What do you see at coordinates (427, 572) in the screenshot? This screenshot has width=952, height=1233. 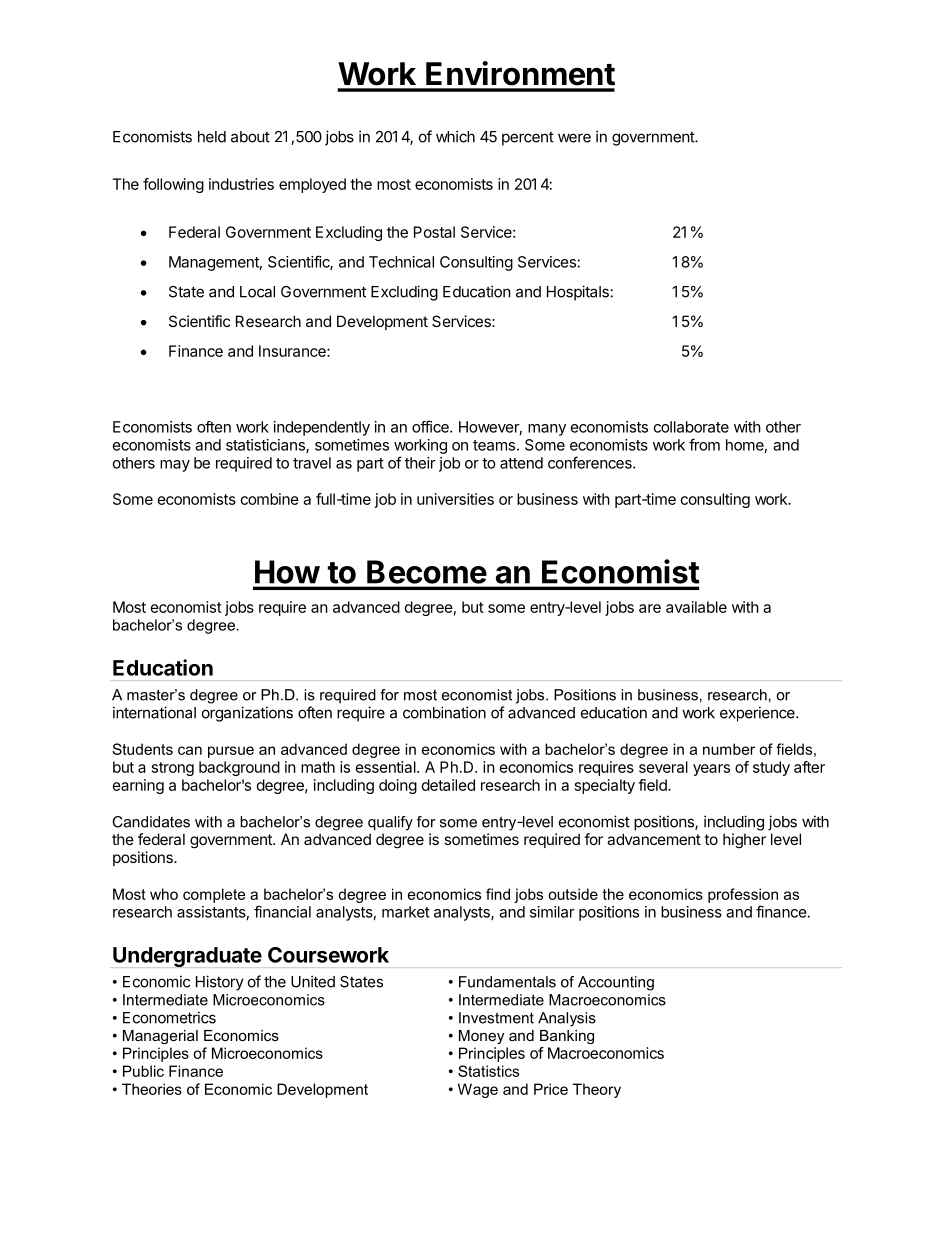 I see `Become` at bounding box center [427, 572].
